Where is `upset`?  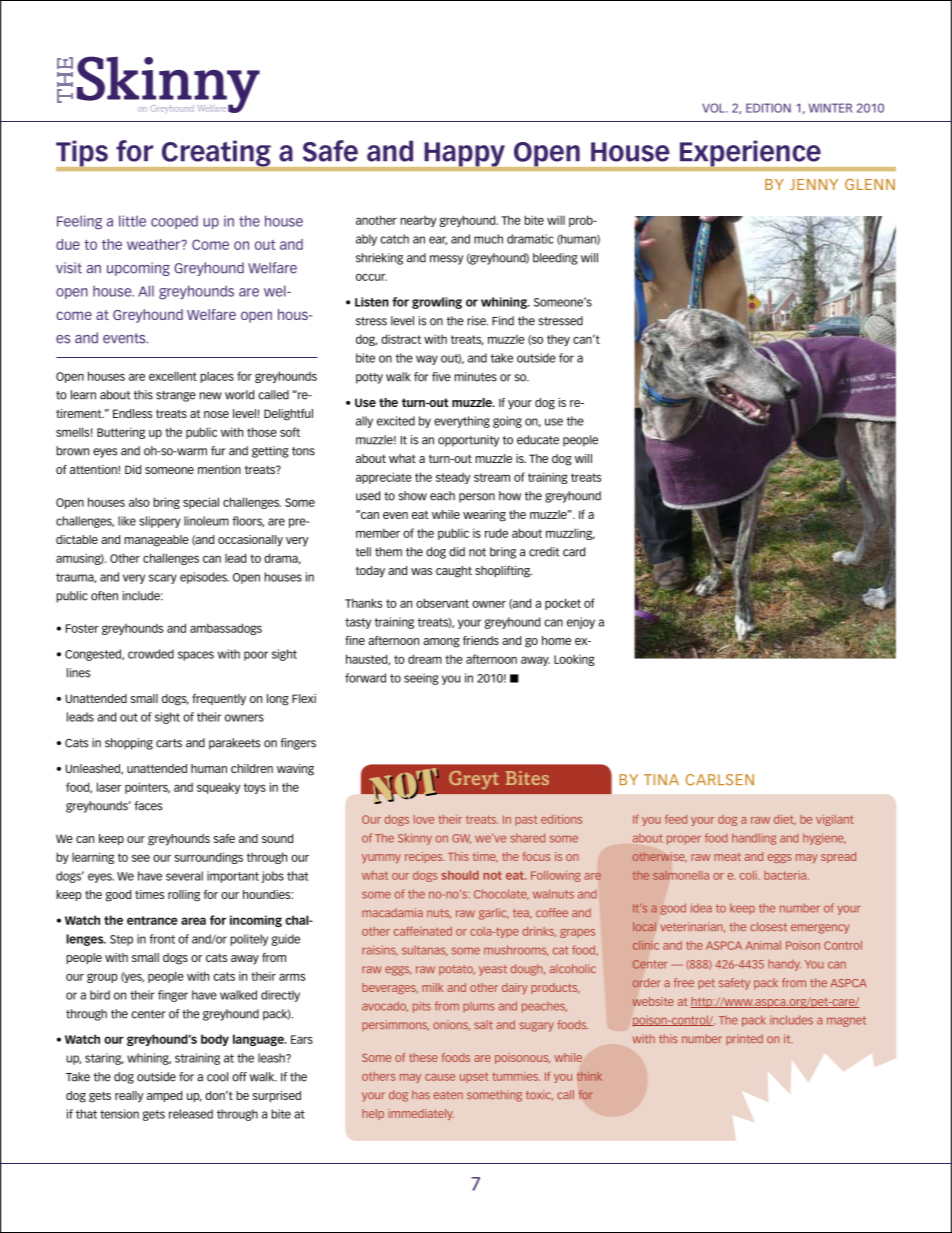 upset is located at coordinates (474, 1077).
